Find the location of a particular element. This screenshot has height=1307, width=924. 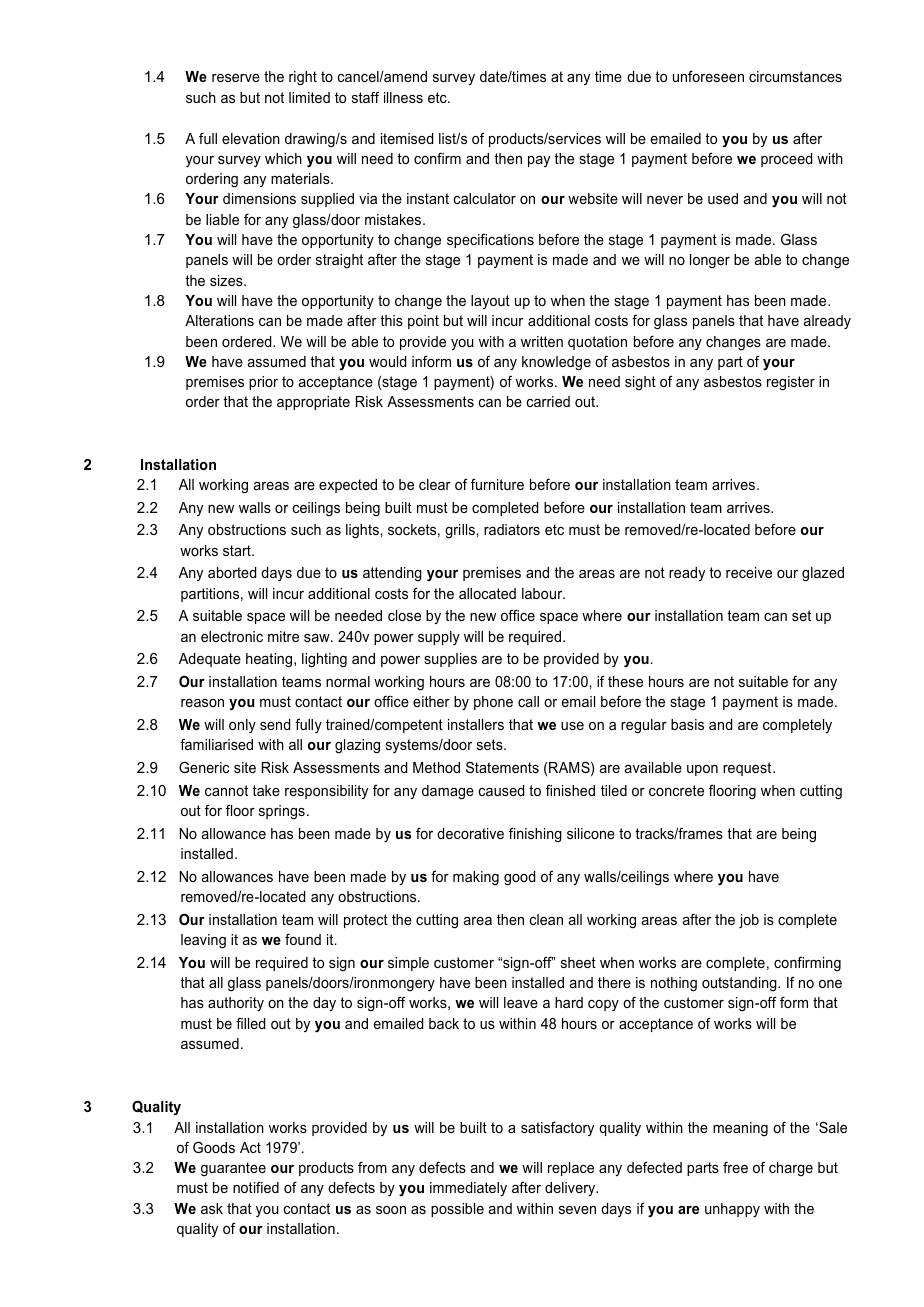

labour is located at coordinates (543, 593).
